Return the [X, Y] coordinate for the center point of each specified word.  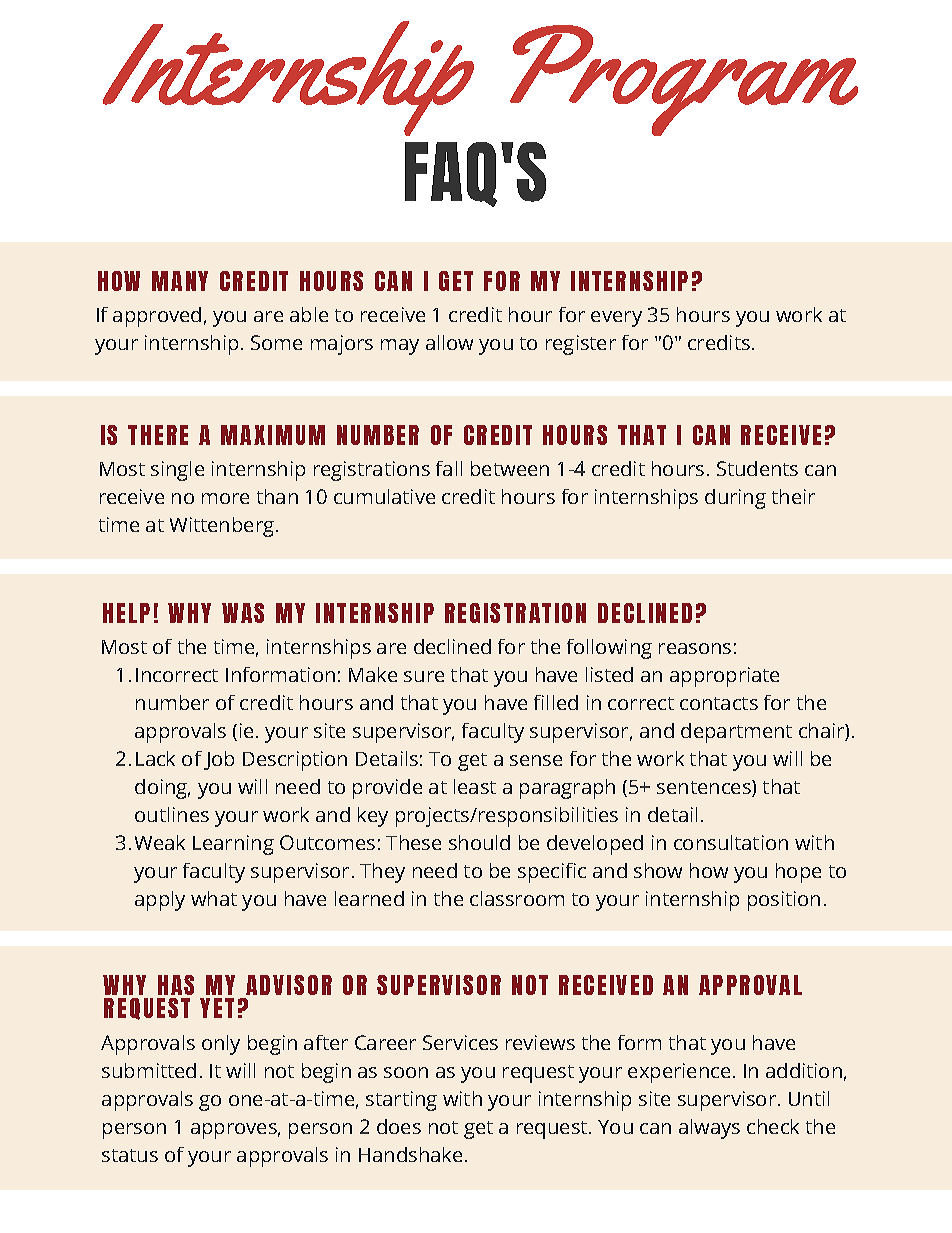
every [616, 319]
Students [757, 468]
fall [449, 468]
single [177, 471]
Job [219, 760]
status [130, 1155]
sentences [705, 788]
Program [684, 80]
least [475, 786]
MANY [180, 281]
